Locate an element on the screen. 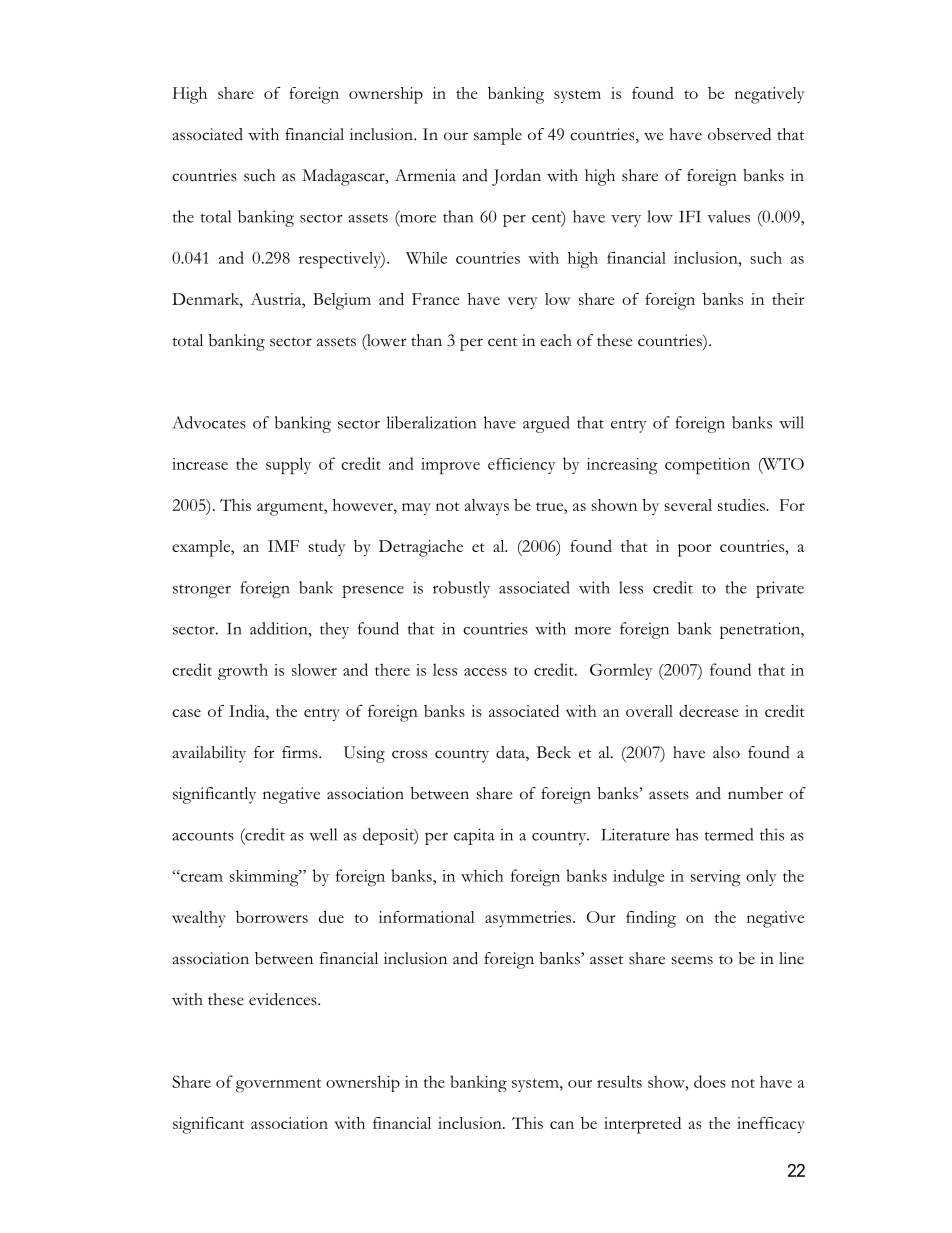 The width and height of the screenshot is (952, 1233). Armenia is located at coordinates (425, 175).
